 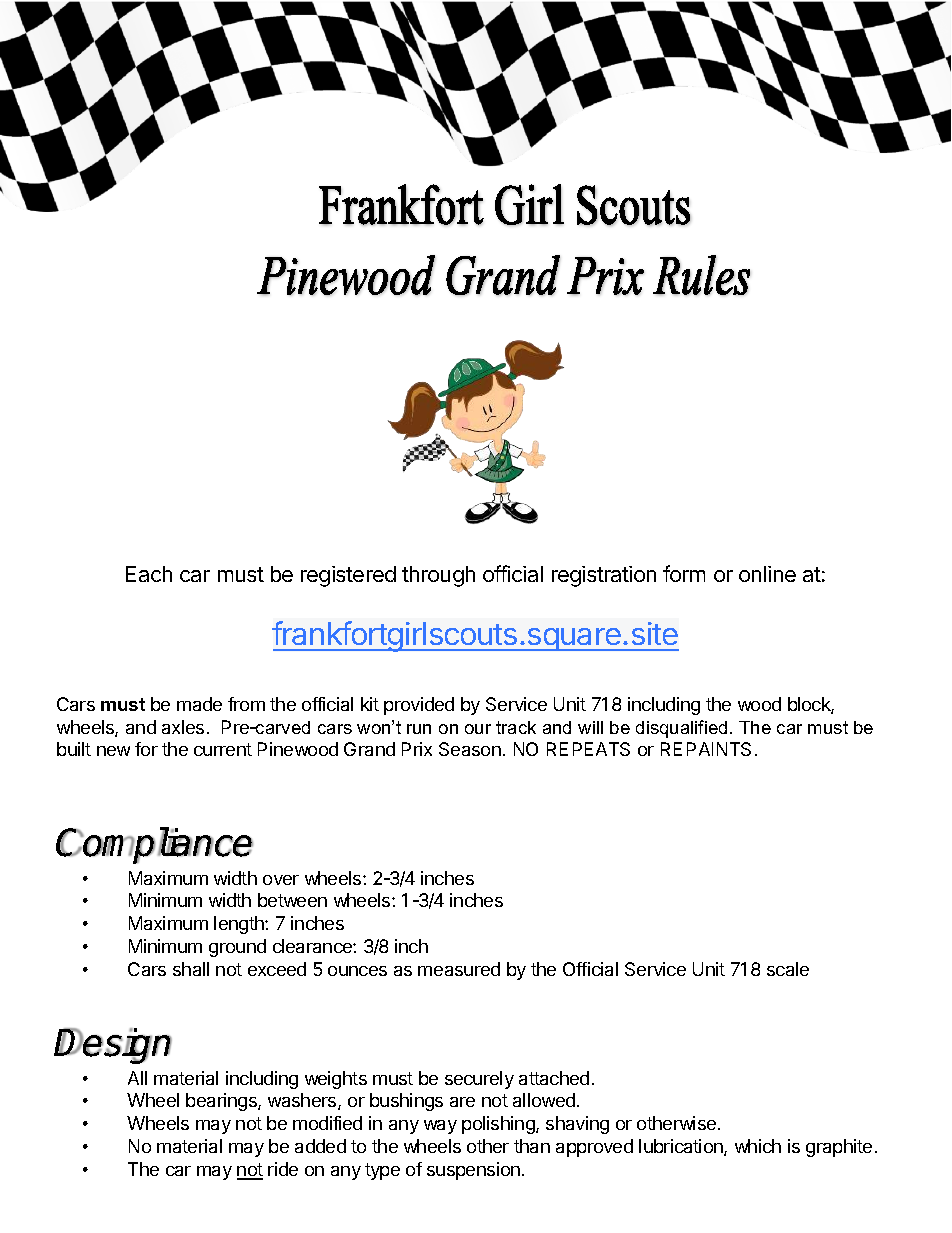 What do you see at coordinates (758, 1146) in the document?
I see `which` at bounding box center [758, 1146].
